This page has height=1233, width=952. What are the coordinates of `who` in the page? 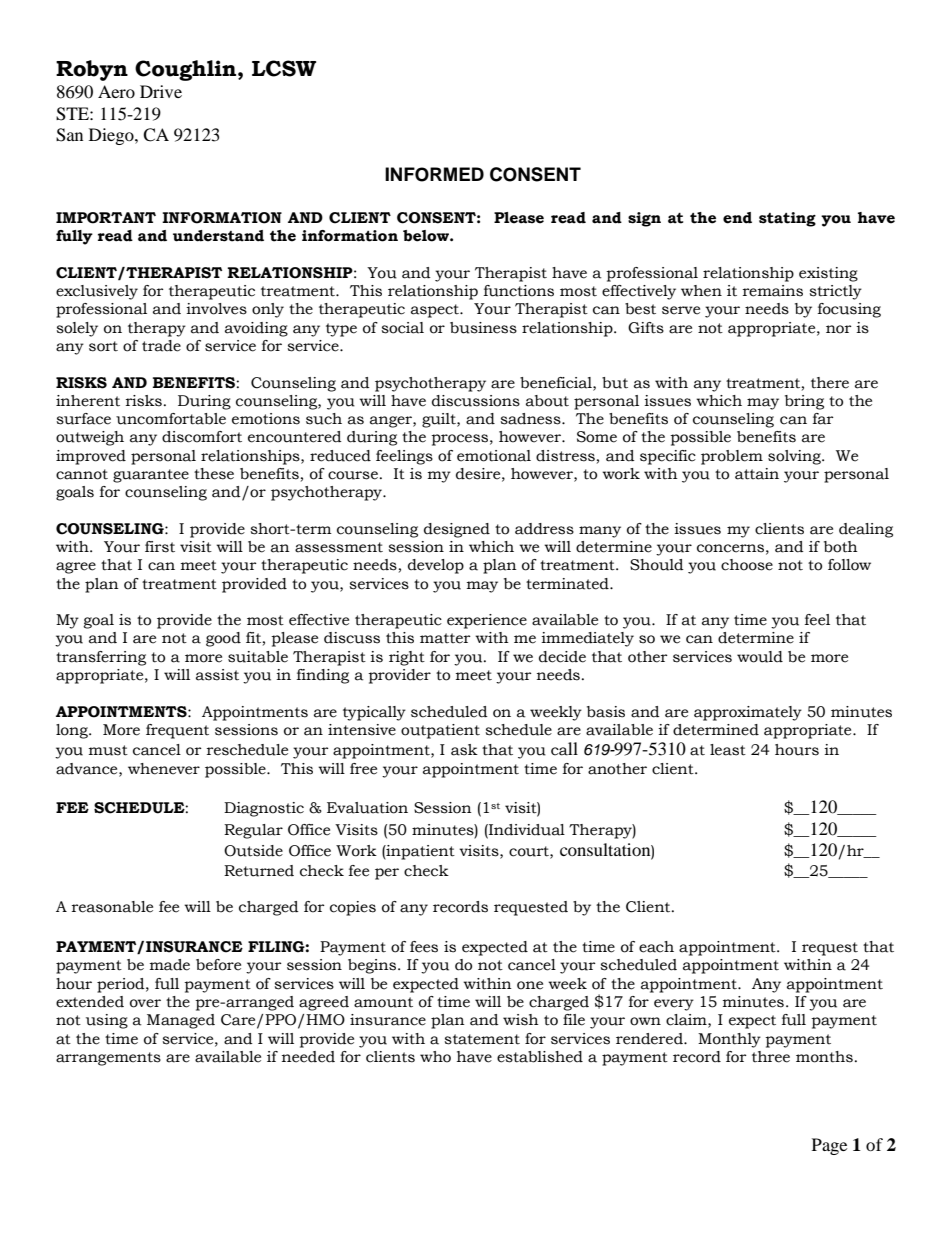 It's located at (435, 1057).
